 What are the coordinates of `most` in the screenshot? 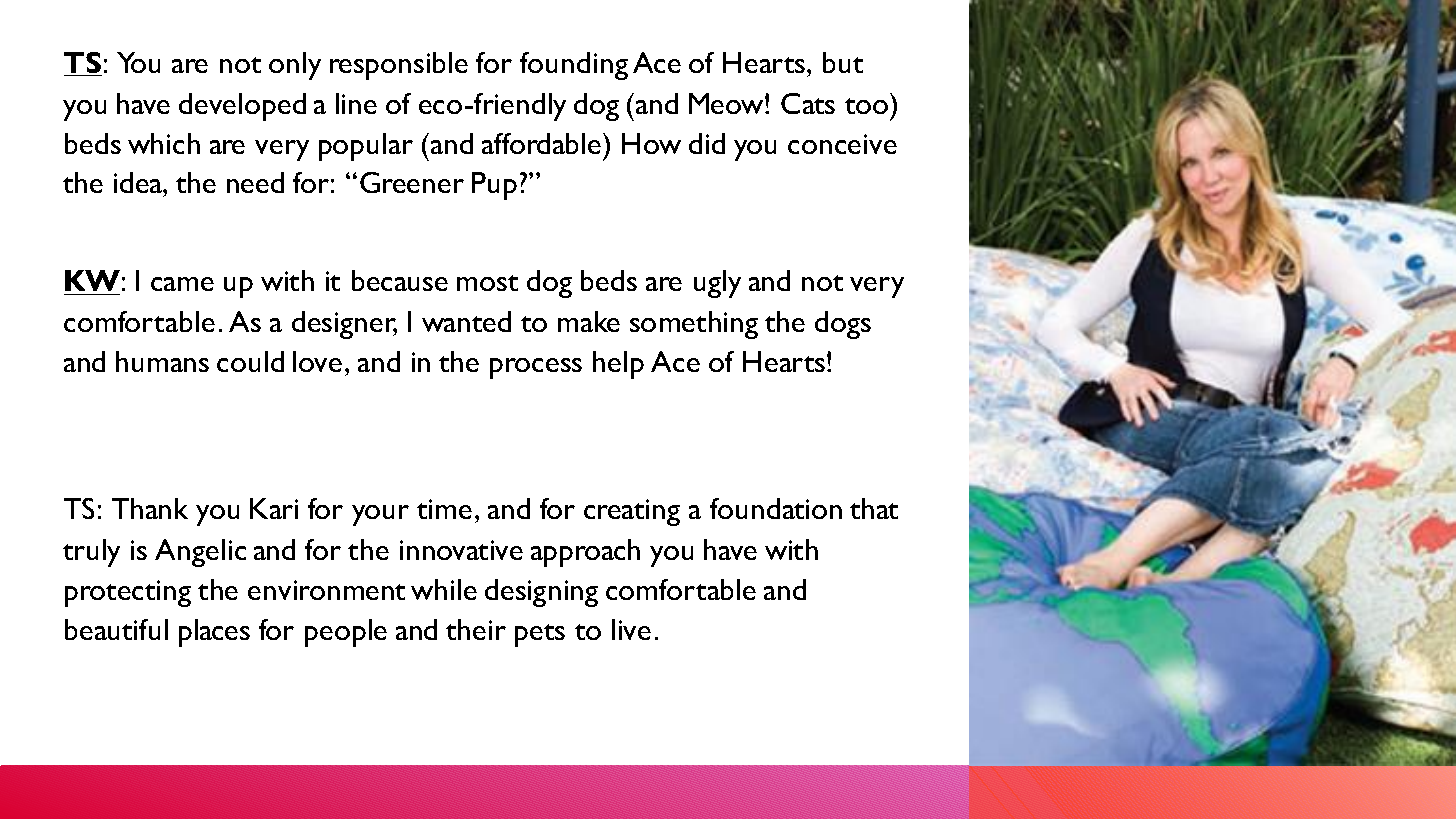 It's located at (487, 283).
